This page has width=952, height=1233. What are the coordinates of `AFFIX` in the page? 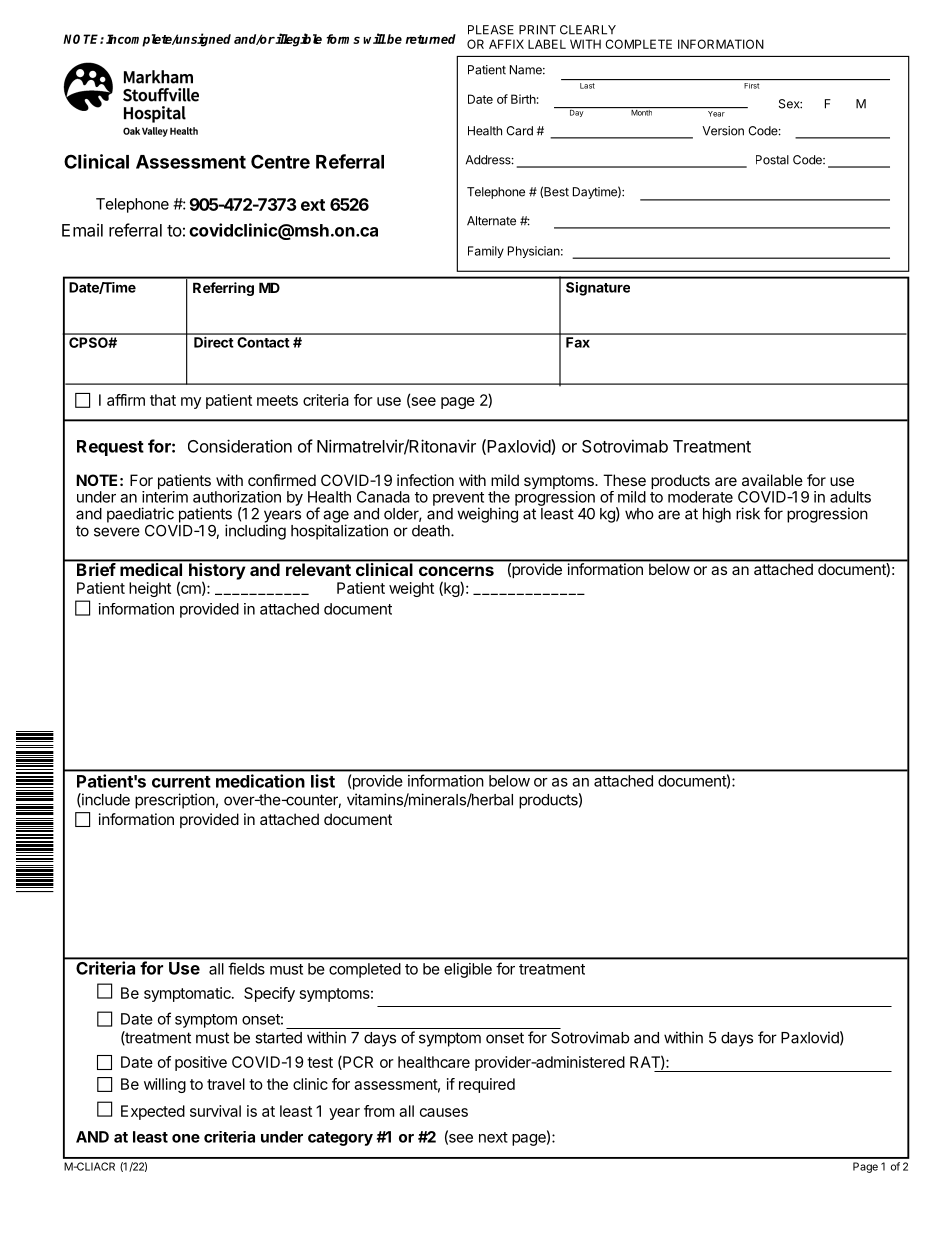 It's located at (506, 44).
